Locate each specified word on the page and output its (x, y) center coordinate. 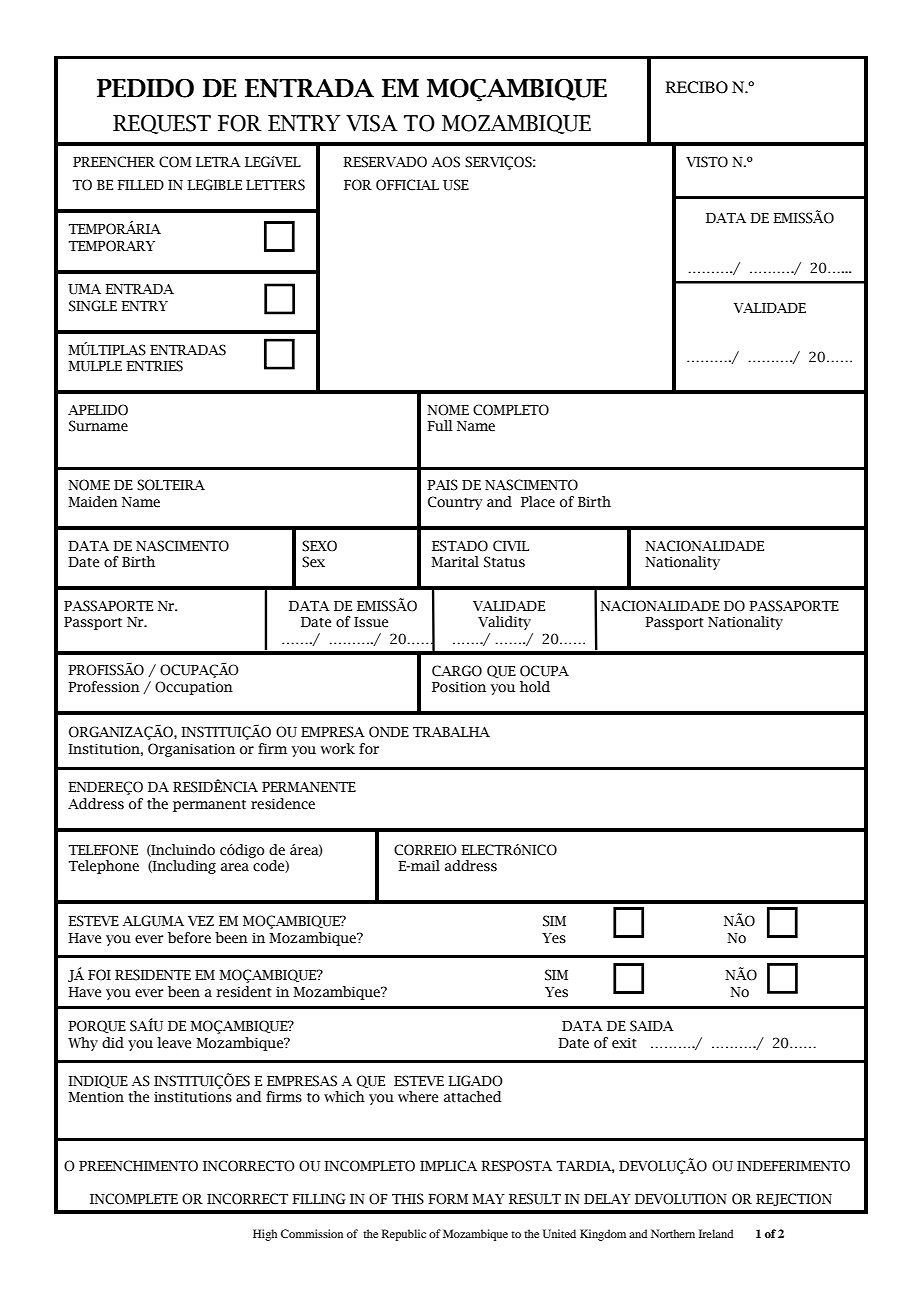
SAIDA (652, 1026)
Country (455, 503)
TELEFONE (103, 850)
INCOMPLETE (134, 1199)
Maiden (93, 502)
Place (538, 501)
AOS (446, 162)
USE (456, 185)
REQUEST (162, 124)
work (338, 749)
